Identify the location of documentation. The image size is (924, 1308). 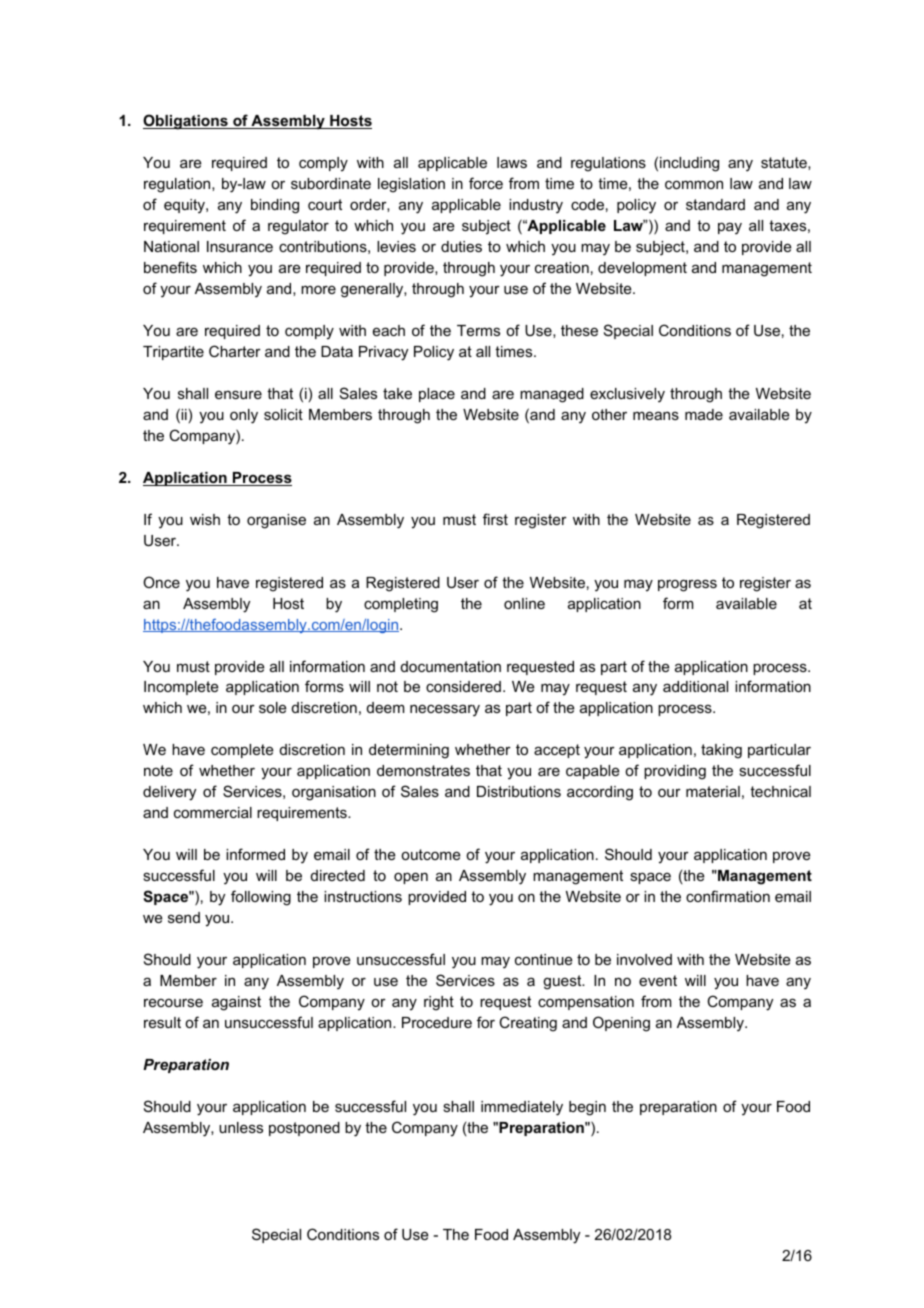
(451, 666).
